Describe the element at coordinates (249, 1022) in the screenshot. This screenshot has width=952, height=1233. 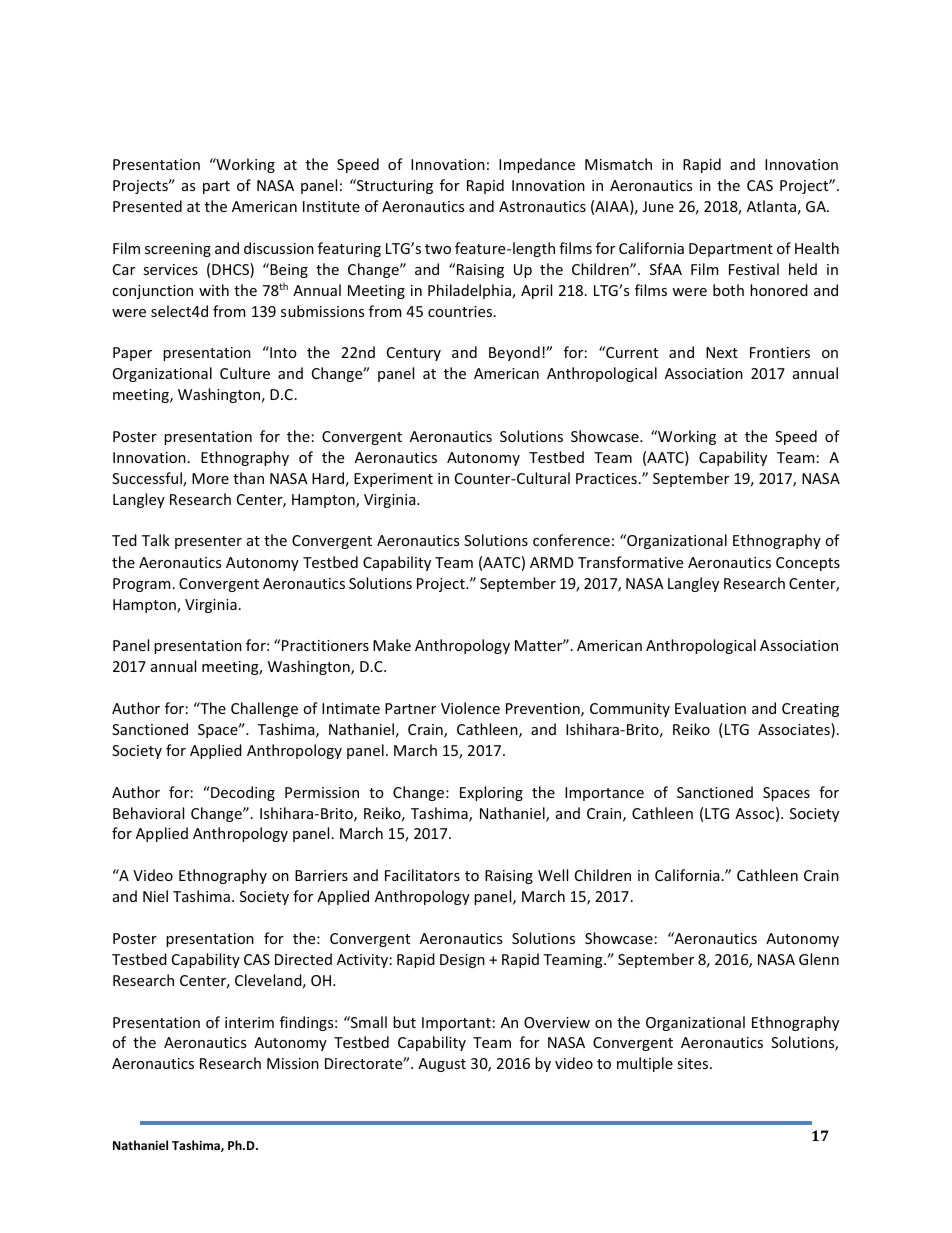
I see `interim` at that location.
